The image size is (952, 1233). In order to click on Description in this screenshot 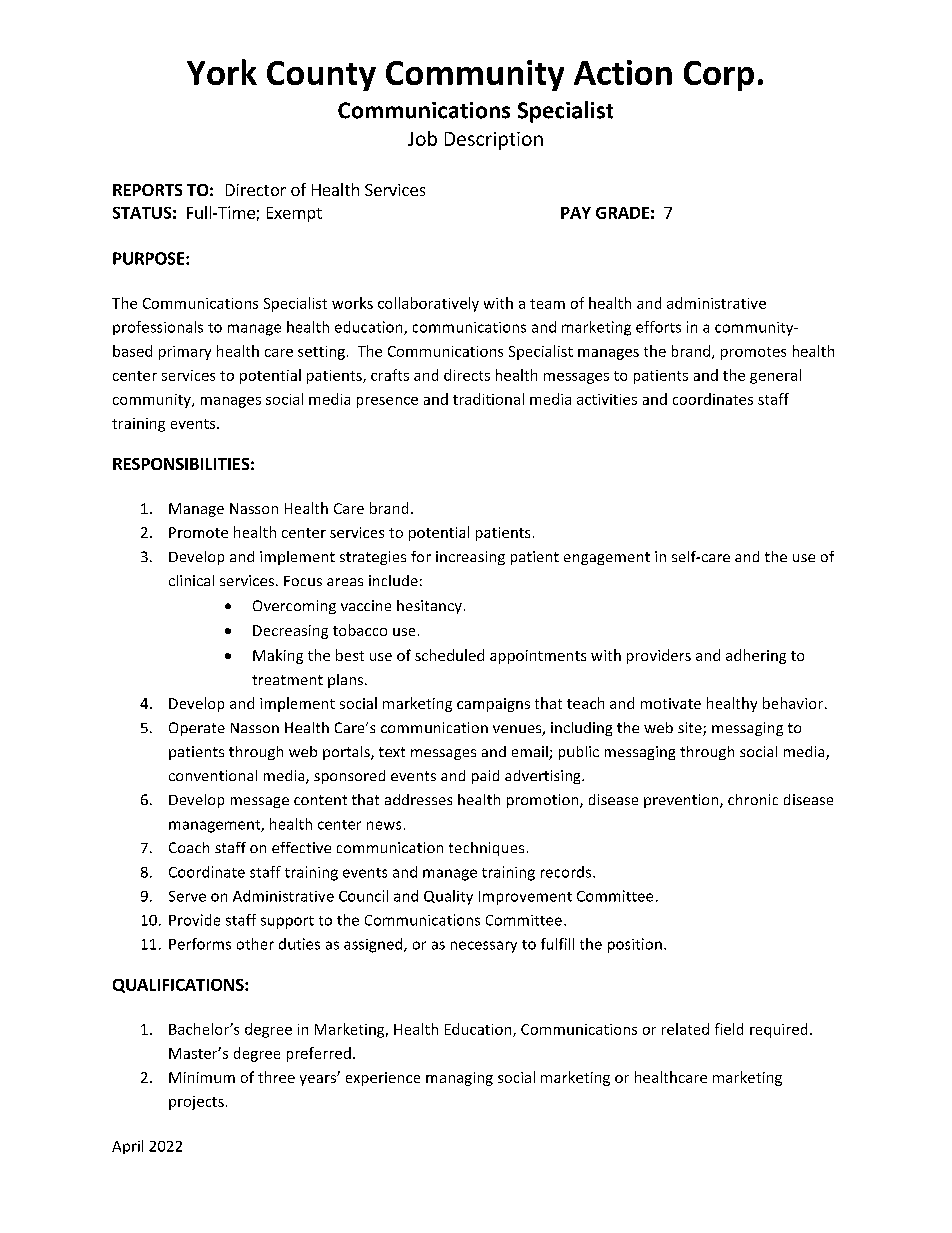, I will do `click(494, 141)`.
